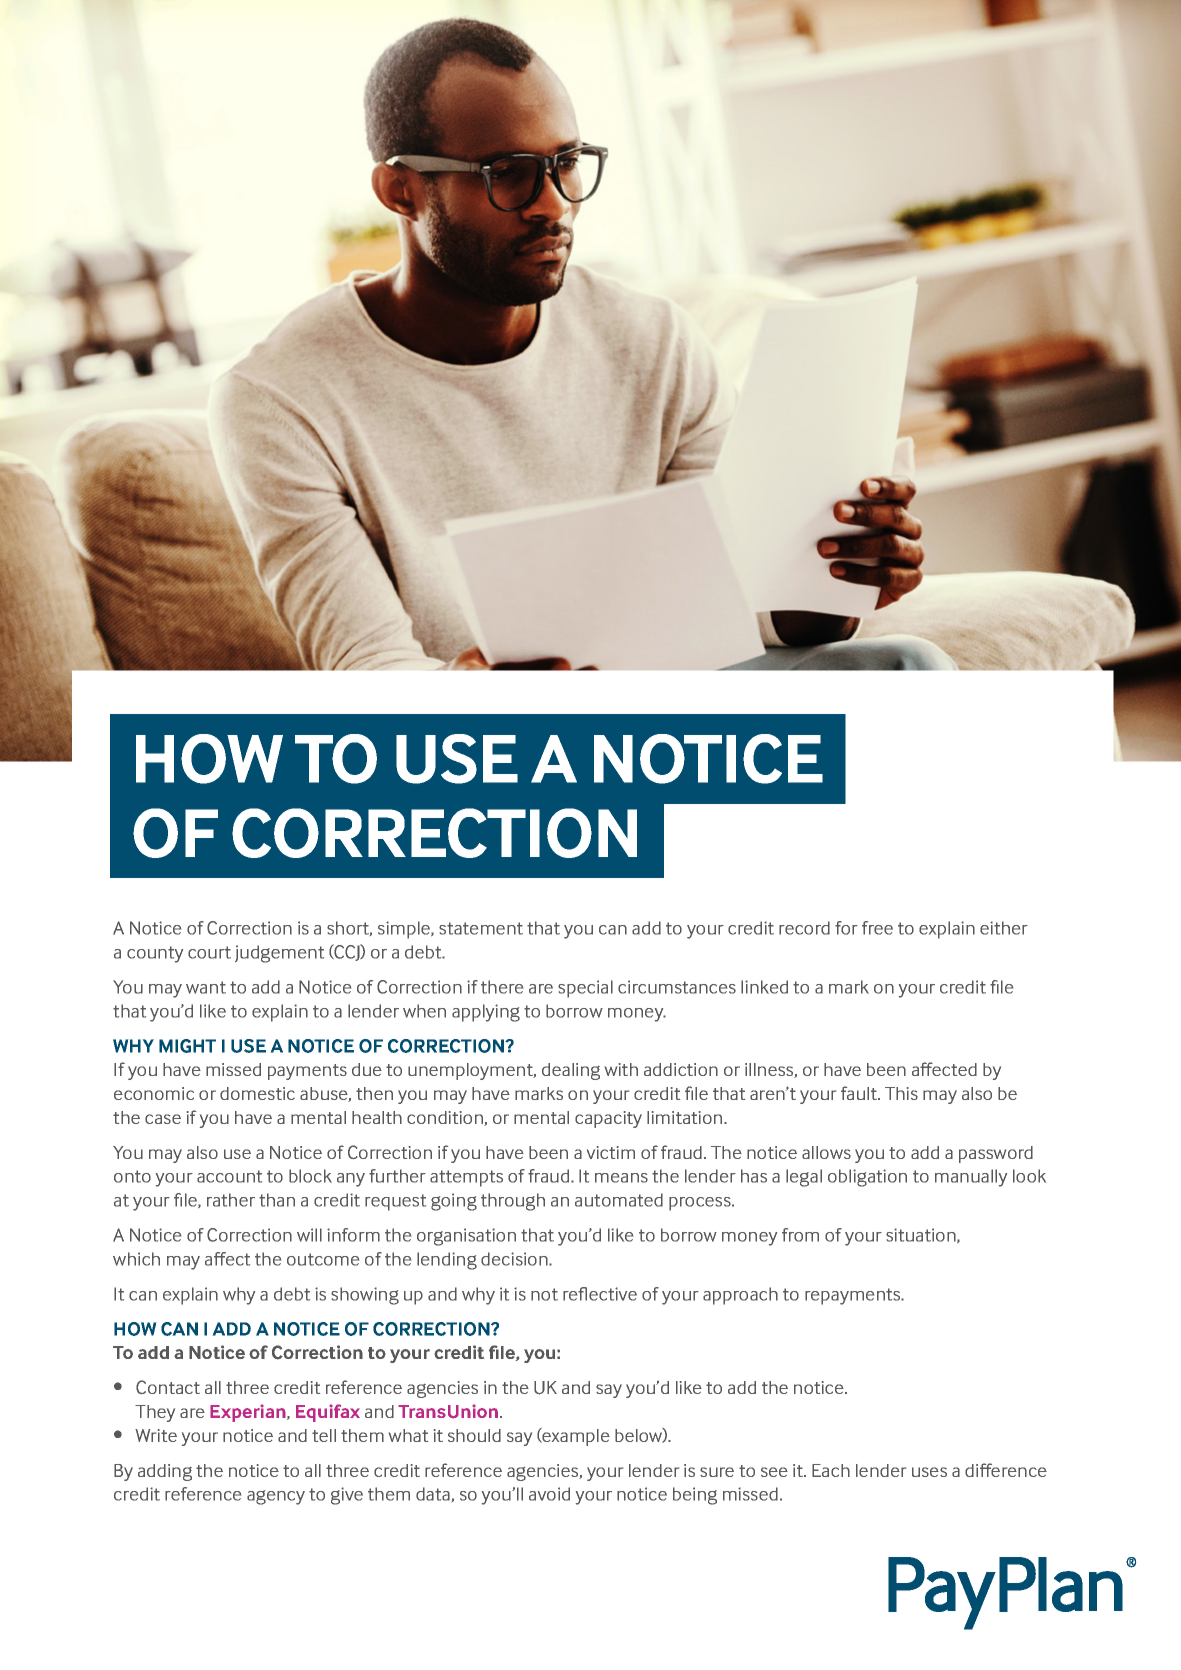 This screenshot has width=1181, height=1670. Describe the element at coordinates (600, 1294) in the screenshot. I see `reflective` at that location.
